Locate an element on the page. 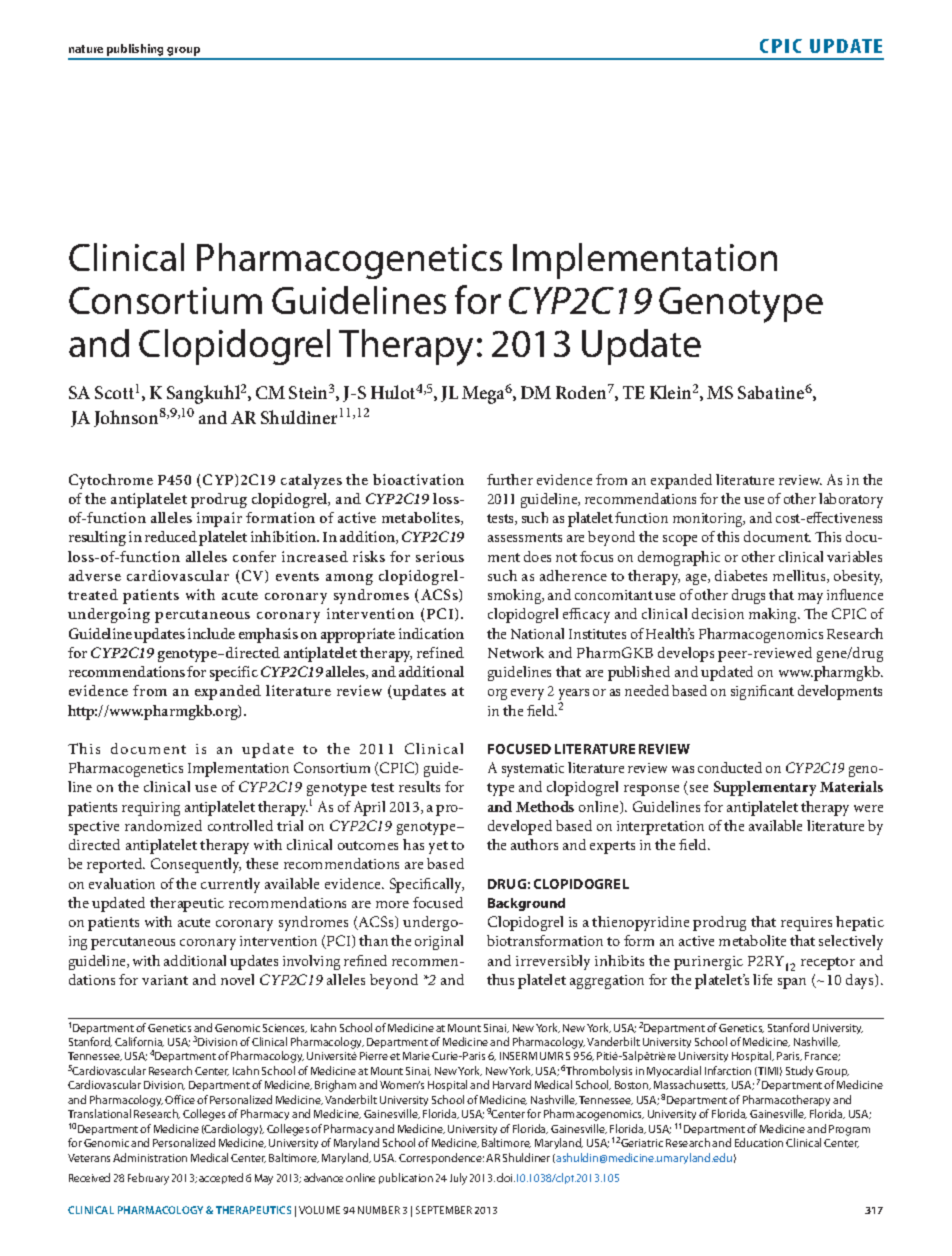  publishing is located at coordinates (136, 51).
